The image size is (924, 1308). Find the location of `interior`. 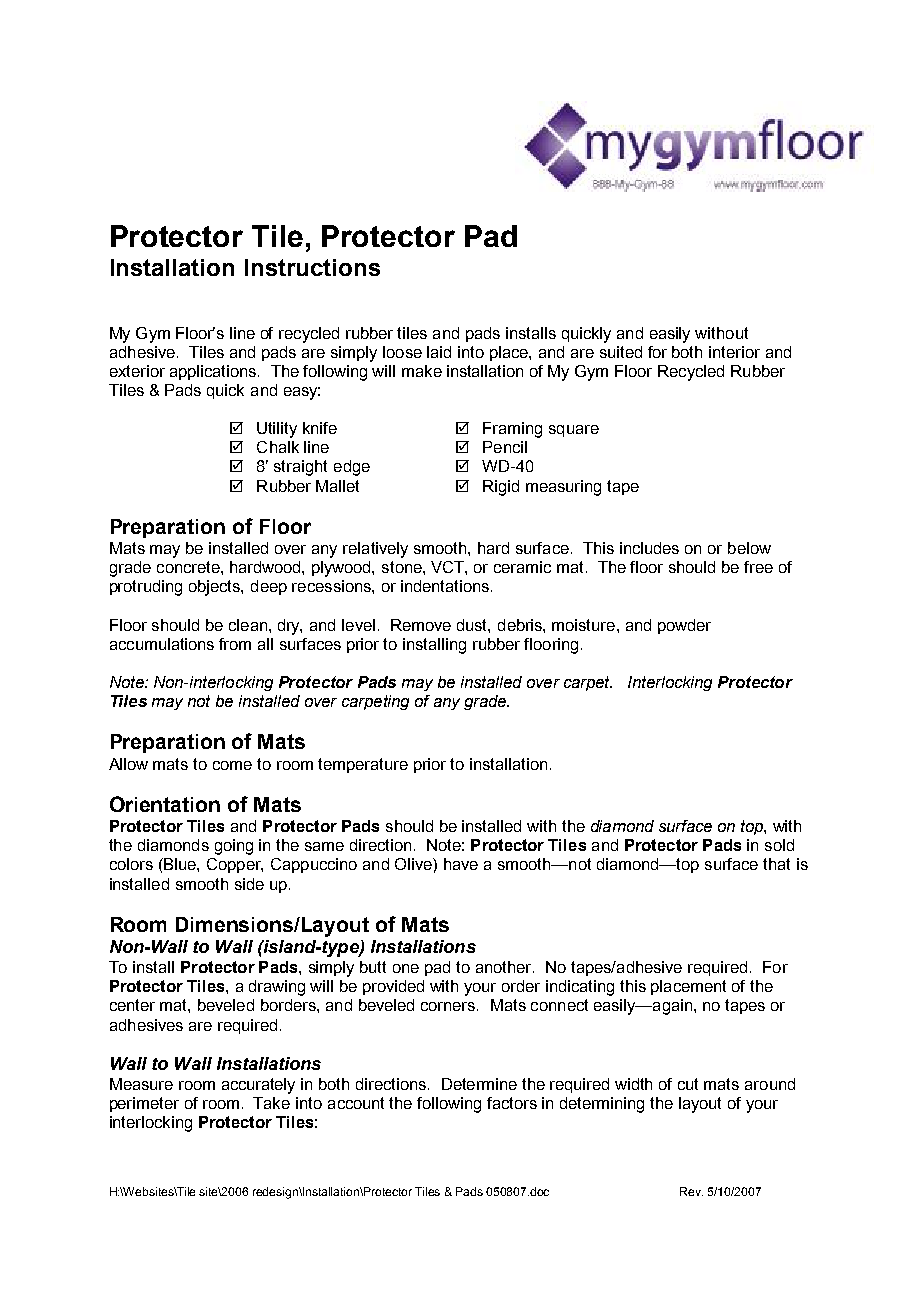

interior is located at coordinates (734, 352).
